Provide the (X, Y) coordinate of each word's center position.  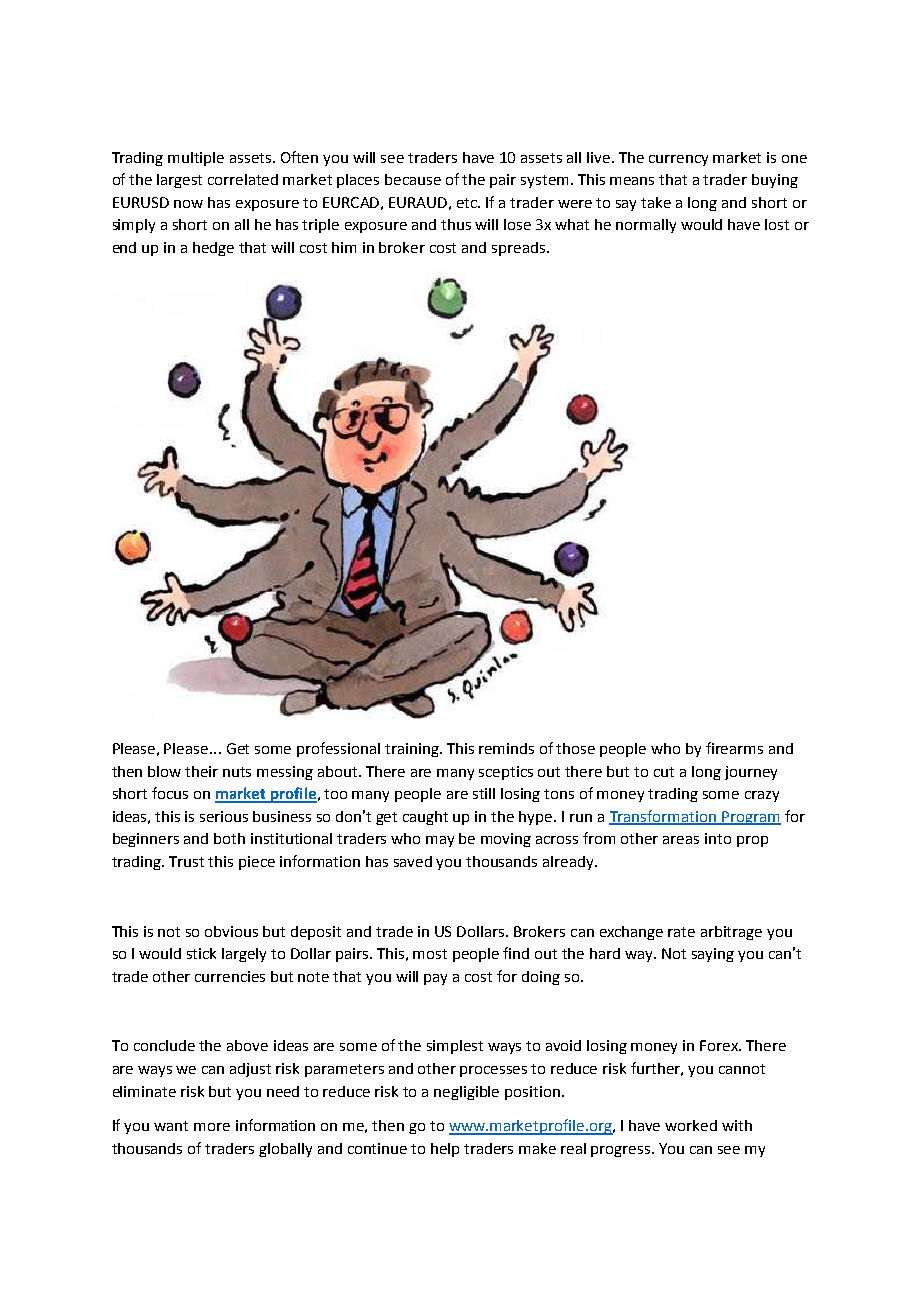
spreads (520, 249)
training (413, 750)
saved (413, 861)
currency (678, 160)
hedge (213, 249)
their (201, 771)
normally (646, 226)
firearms (734, 748)
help (445, 1150)
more (212, 1127)
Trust (186, 861)
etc (468, 203)
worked (691, 1125)
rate (681, 932)
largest (179, 181)
